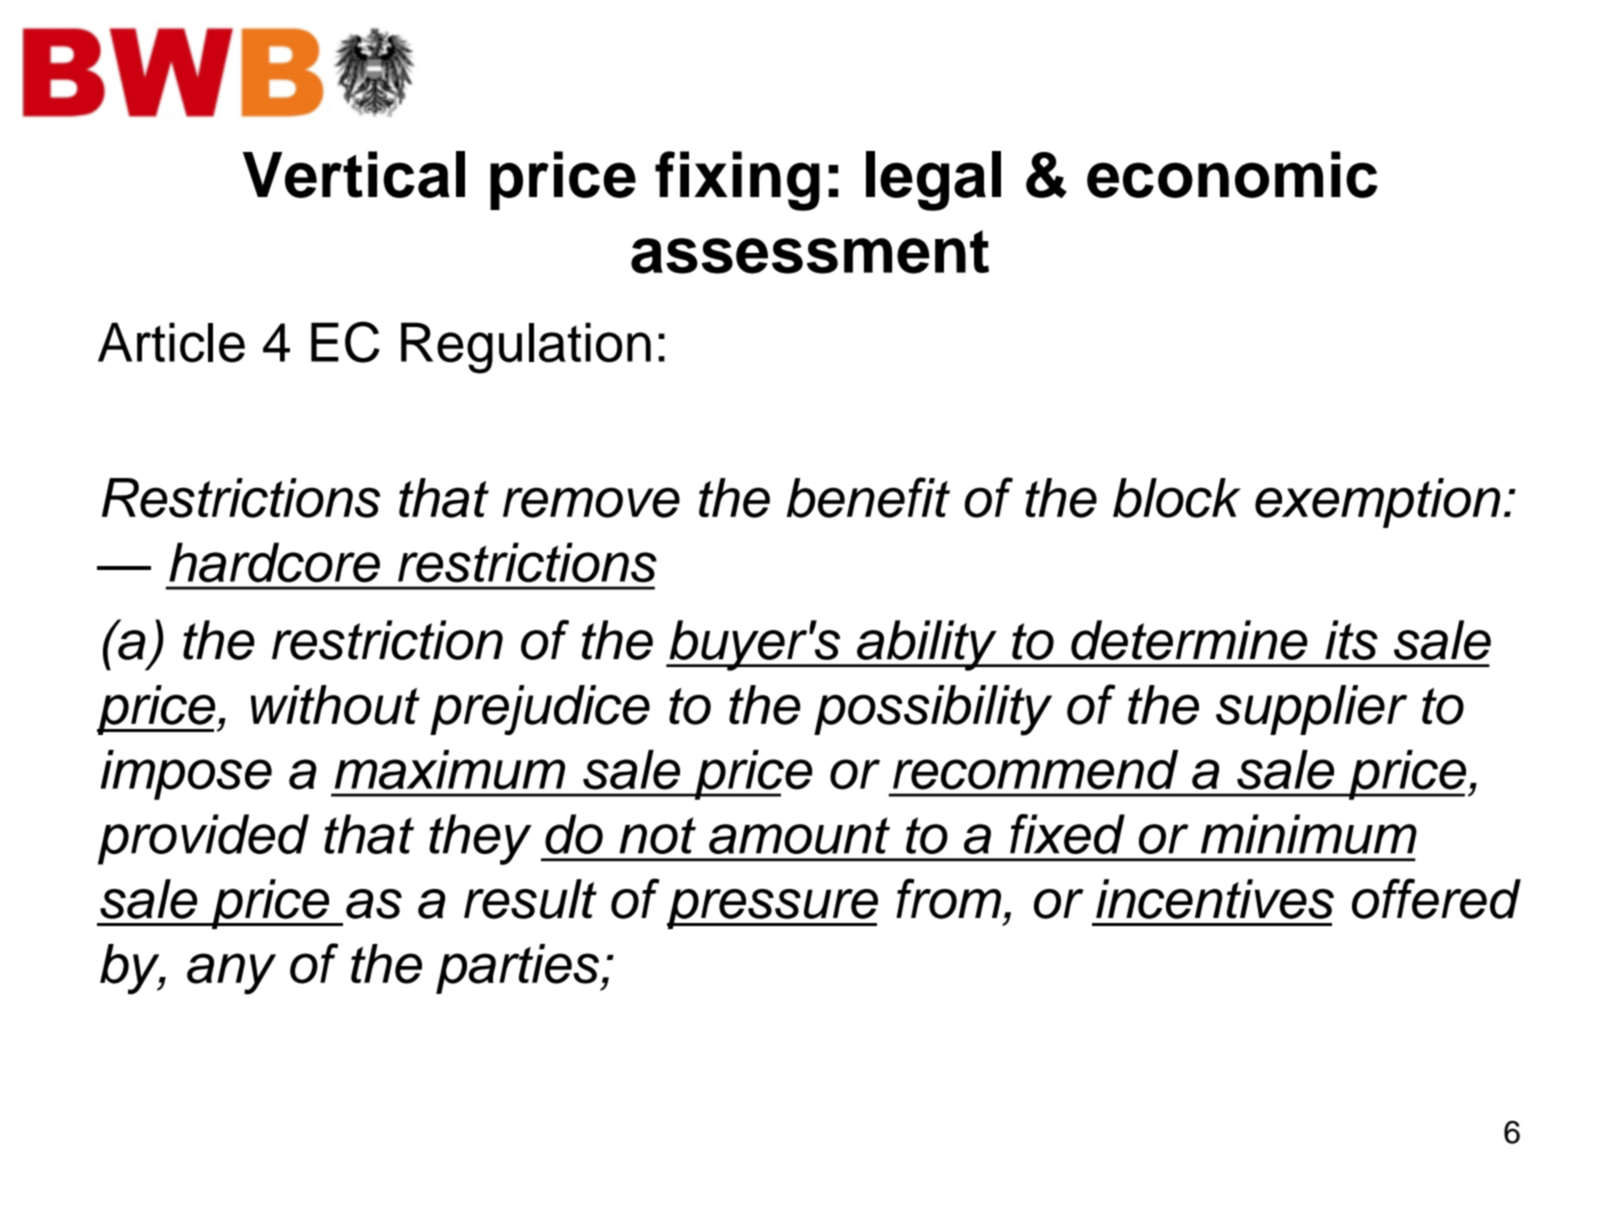  I want to click on impose, so click(186, 775).
